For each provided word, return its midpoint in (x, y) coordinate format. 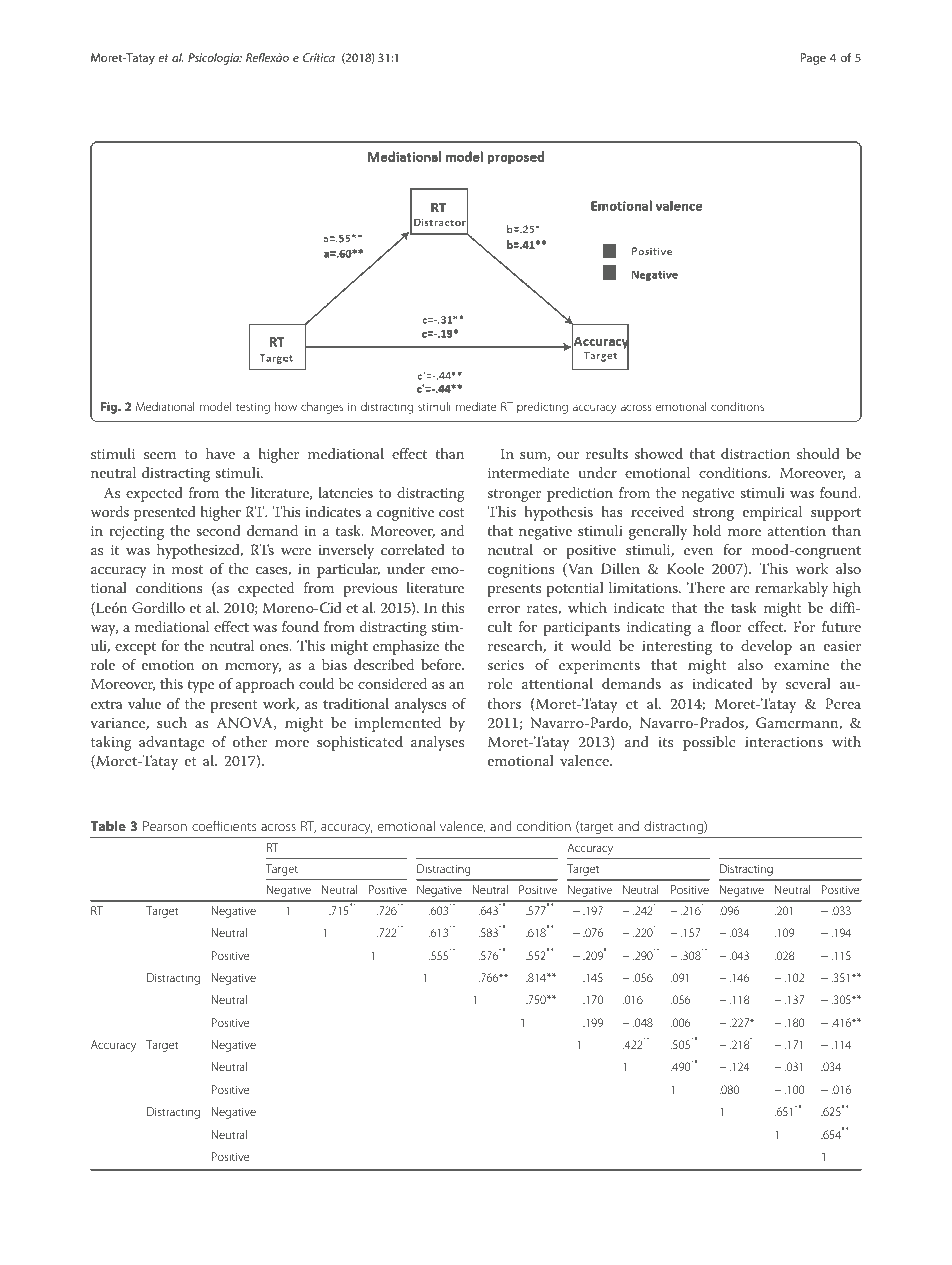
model (215, 406)
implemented (397, 724)
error (504, 609)
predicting (542, 408)
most (187, 569)
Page (813, 59)
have (220, 453)
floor (726, 626)
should (818, 453)
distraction (755, 453)
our (568, 455)
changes (322, 408)
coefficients (224, 825)
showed (659, 453)
